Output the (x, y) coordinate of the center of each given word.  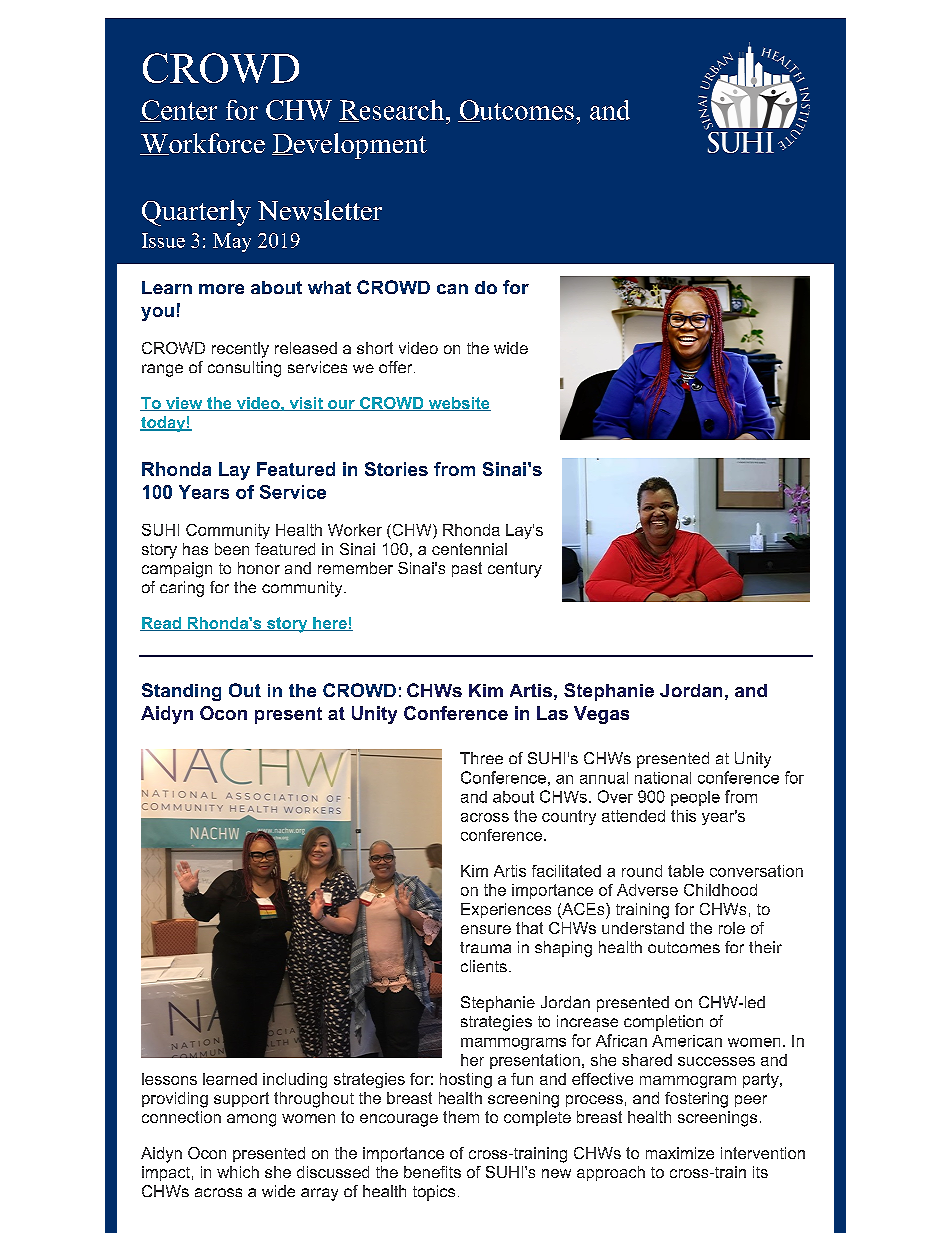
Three (481, 758)
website (458, 404)
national (663, 778)
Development (349, 146)
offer (397, 367)
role (732, 928)
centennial (469, 549)
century (515, 570)
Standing (181, 692)
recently (240, 350)
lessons (169, 1079)
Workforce (202, 144)
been (232, 549)
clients (484, 966)
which (238, 1172)
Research (393, 111)
